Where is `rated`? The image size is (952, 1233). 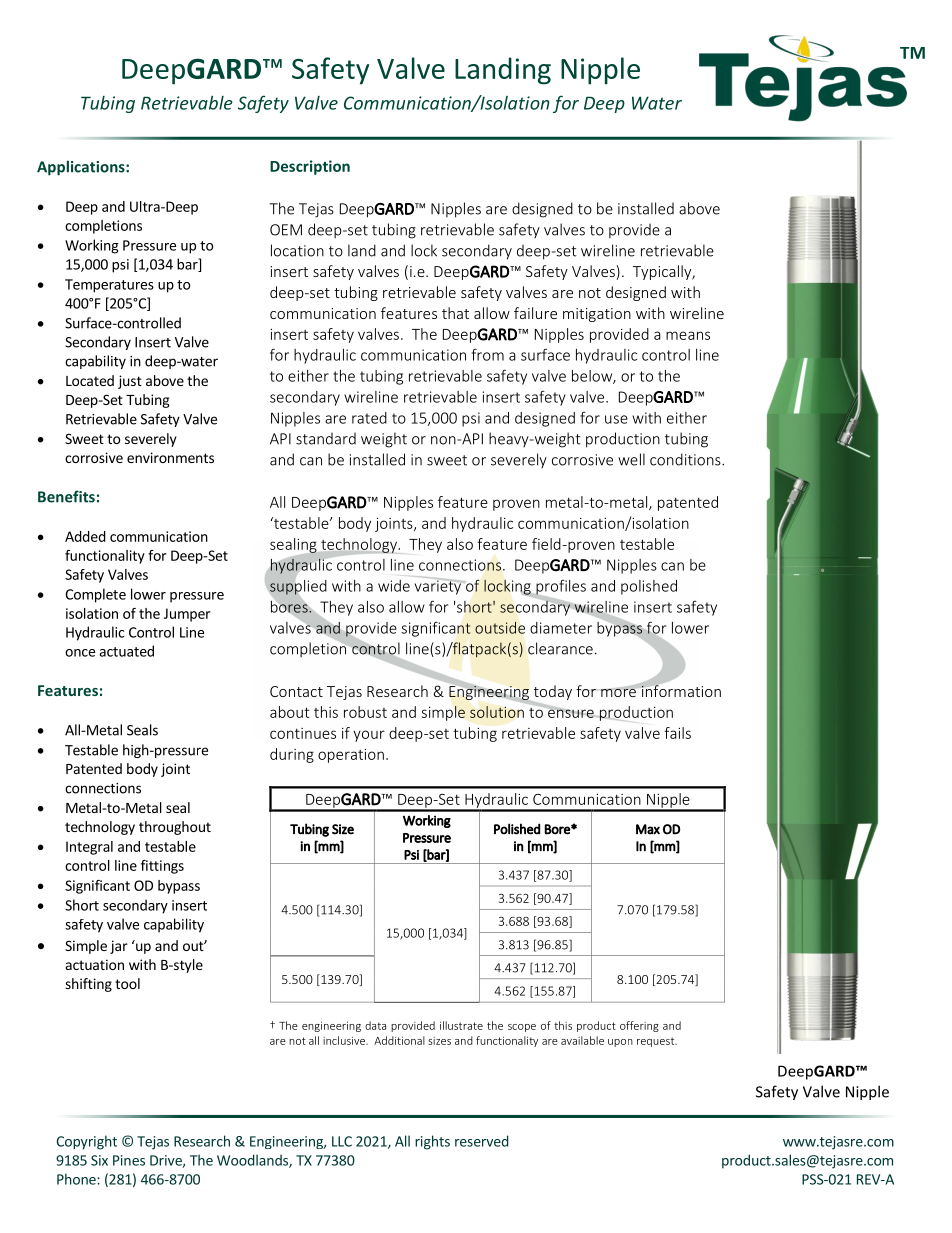 rated is located at coordinates (369, 418).
